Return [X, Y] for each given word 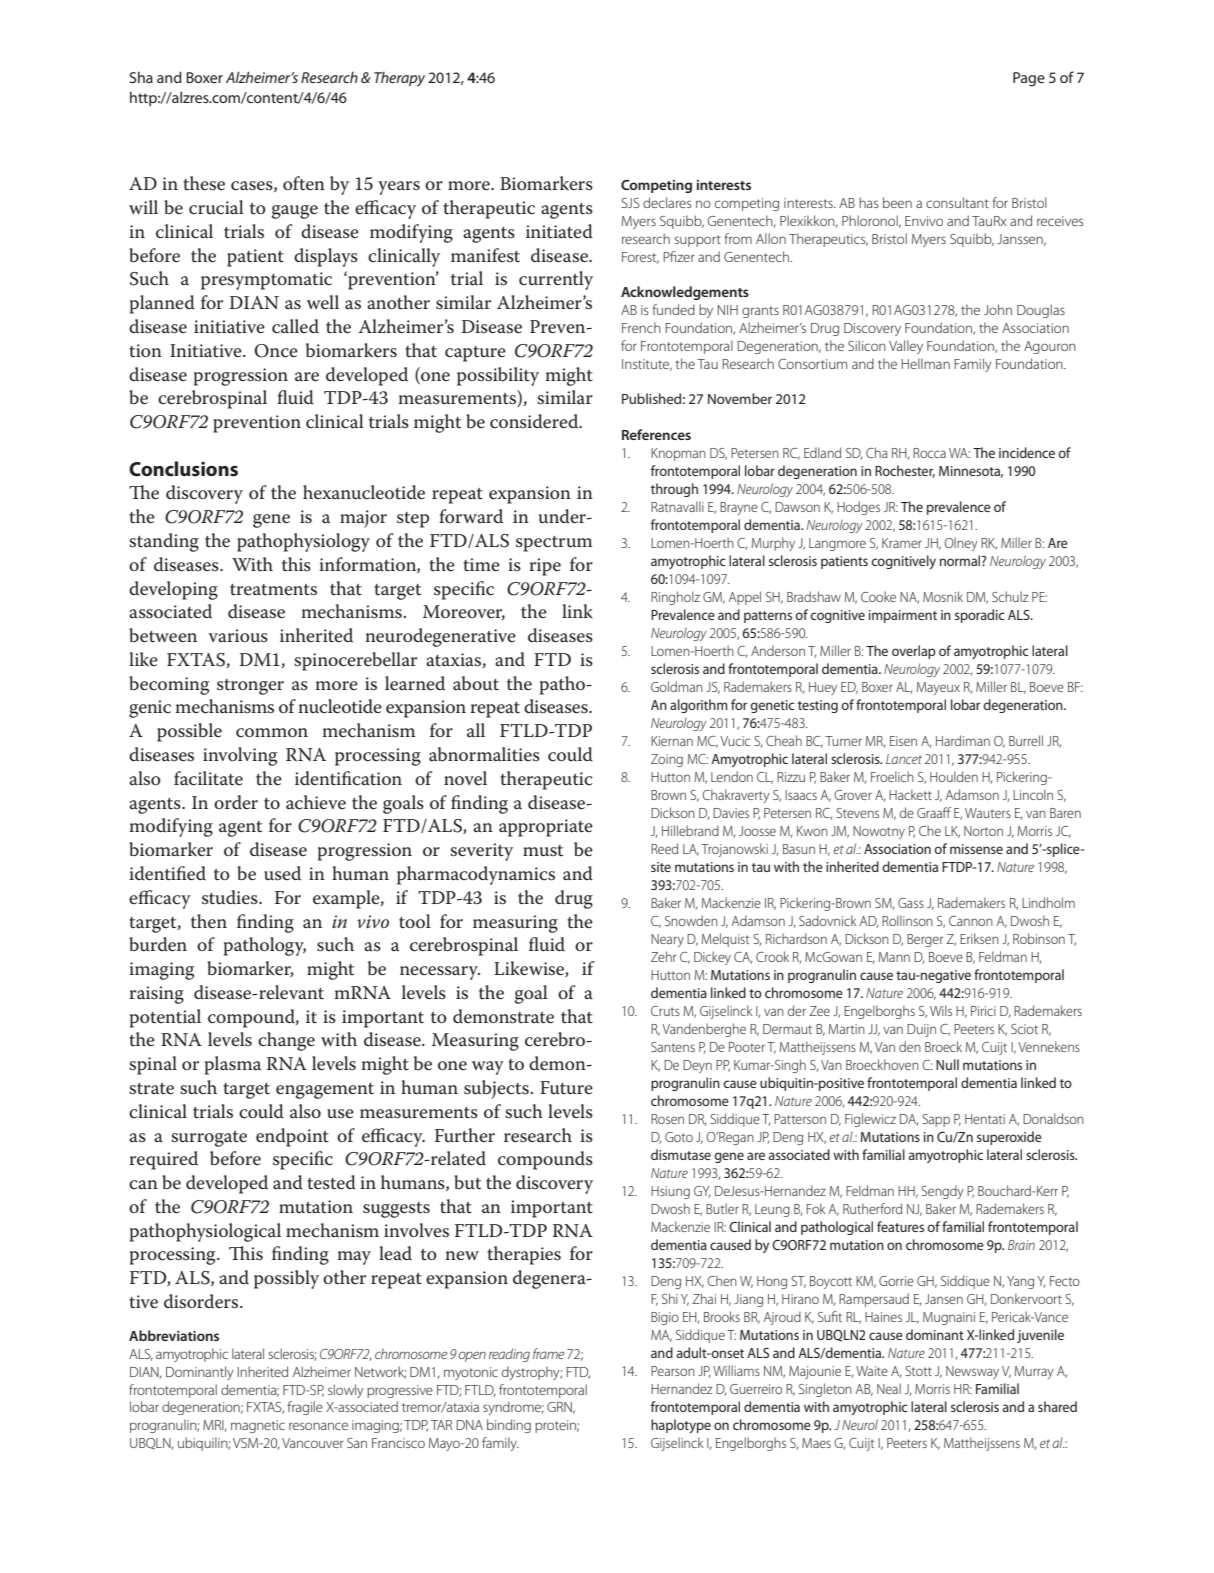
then [209, 921]
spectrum [554, 544]
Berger [925, 940]
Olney [961, 544]
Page [1029, 79]
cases [253, 186]
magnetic [258, 1426]
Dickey [712, 958]
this [296, 564]
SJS [630, 203]
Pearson [673, 1371]
